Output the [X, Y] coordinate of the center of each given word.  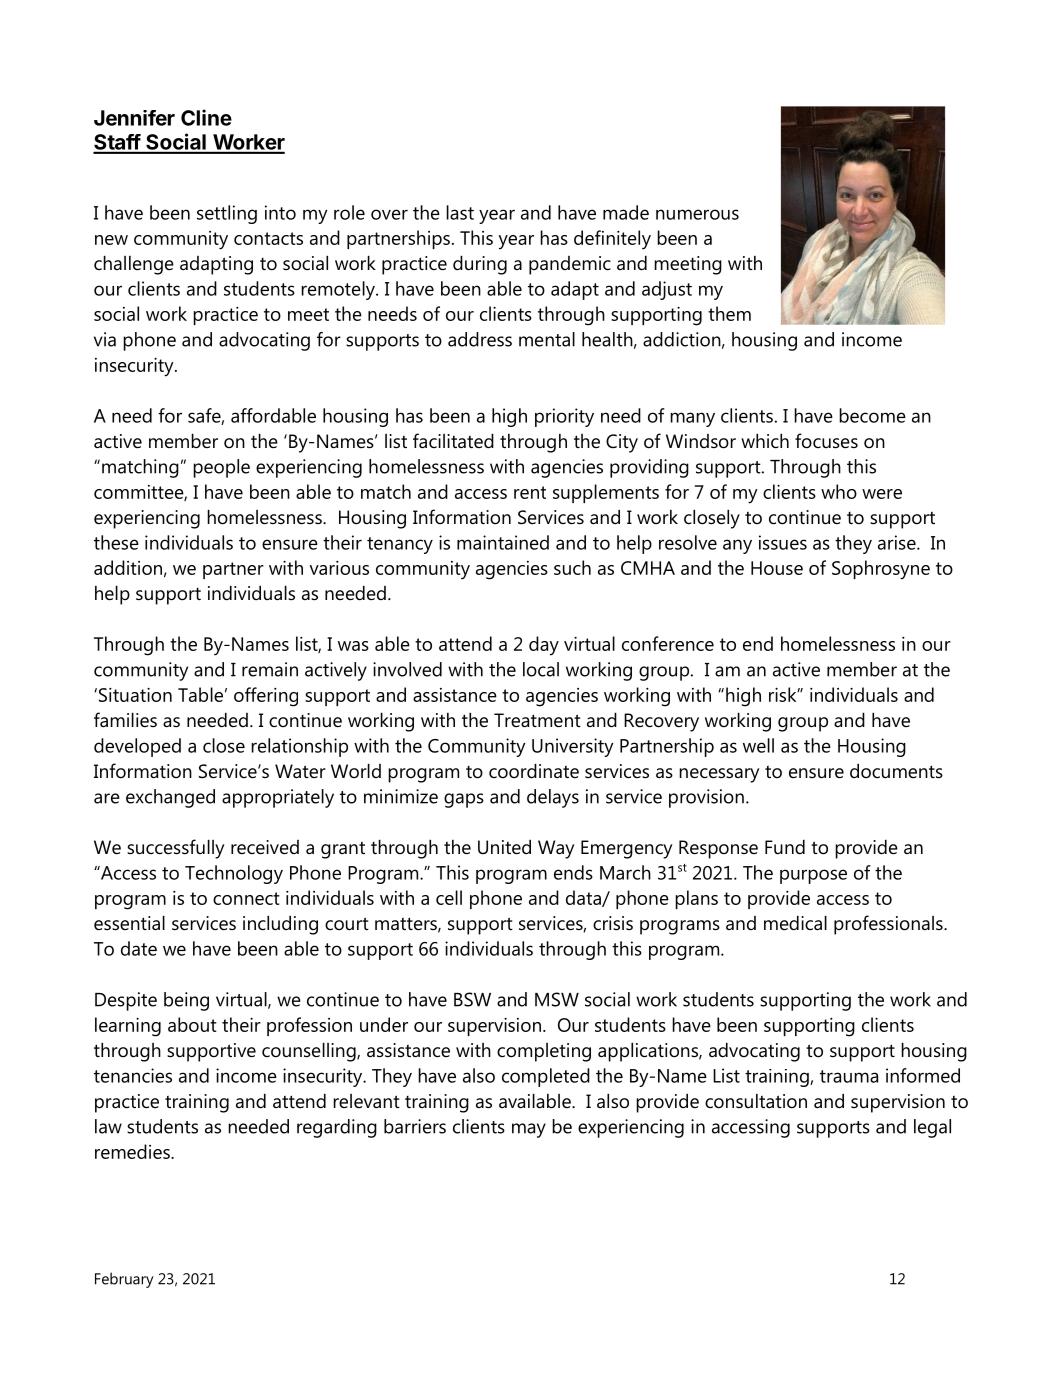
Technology [234, 874]
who [839, 491]
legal [932, 1128]
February [124, 1280]
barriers [415, 1126]
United [504, 847]
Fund [785, 847]
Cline [206, 117]
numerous [697, 214]
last [460, 212]
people [221, 468]
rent [530, 492]
